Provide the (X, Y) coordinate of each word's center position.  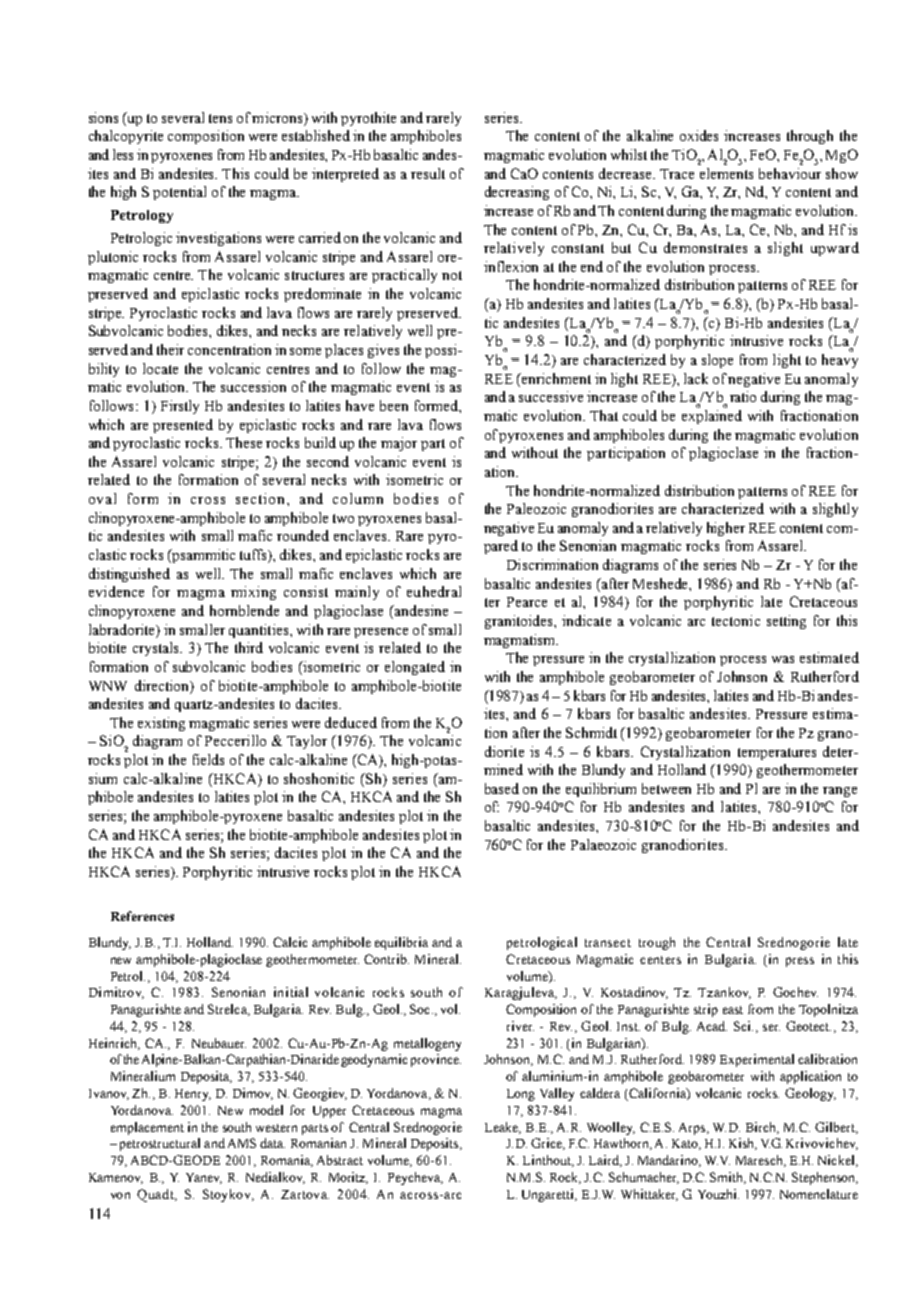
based (502, 788)
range (840, 792)
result (428, 173)
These (244, 442)
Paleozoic (536, 508)
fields (208, 759)
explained (712, 417)
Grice (547, 1144)
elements (726, 173)
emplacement (147, 1128)
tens (220, 118)
